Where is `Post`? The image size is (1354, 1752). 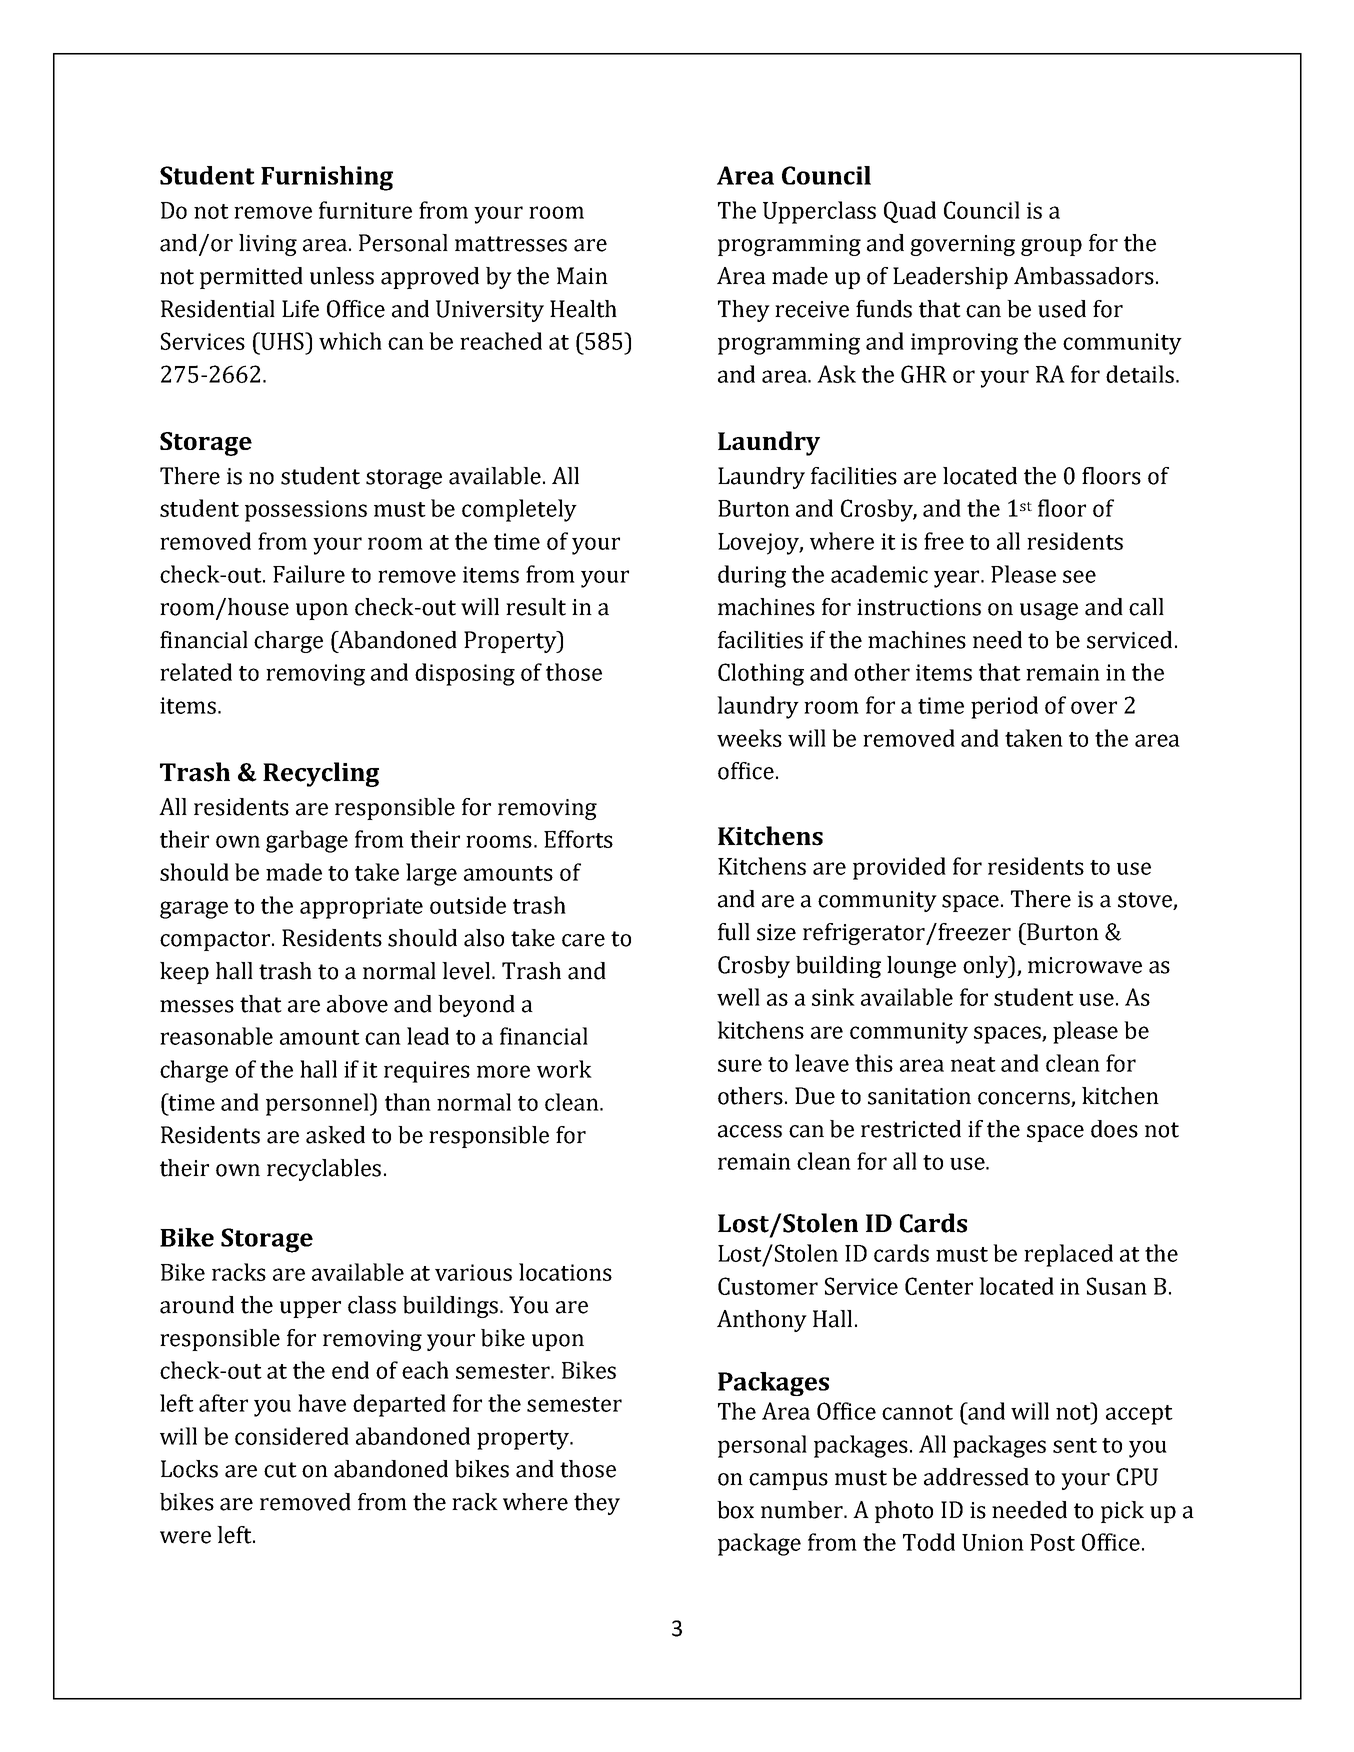
Post is located at coordinates (1052, 1542).
